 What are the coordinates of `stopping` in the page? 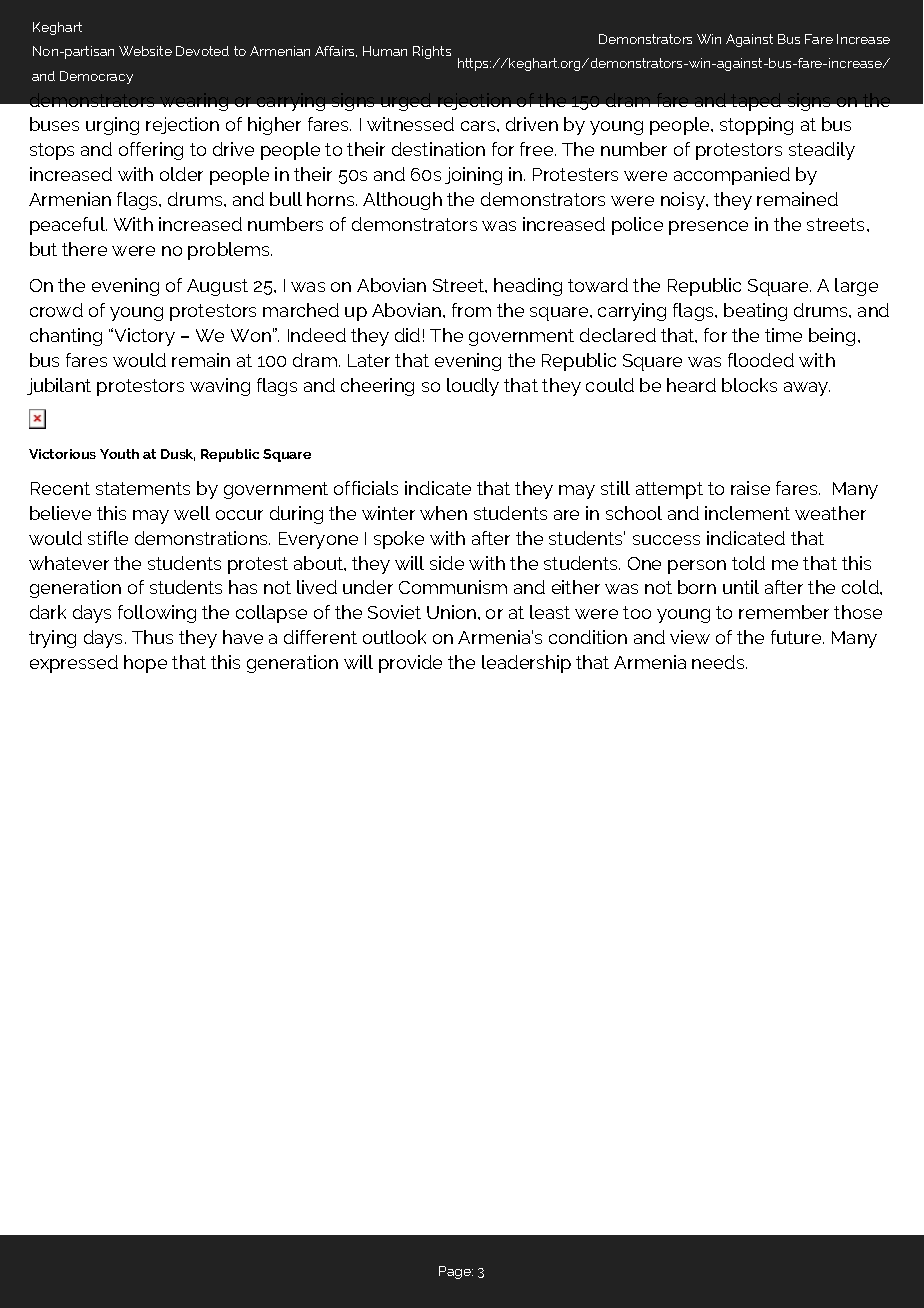 It's located at (756, 126).
